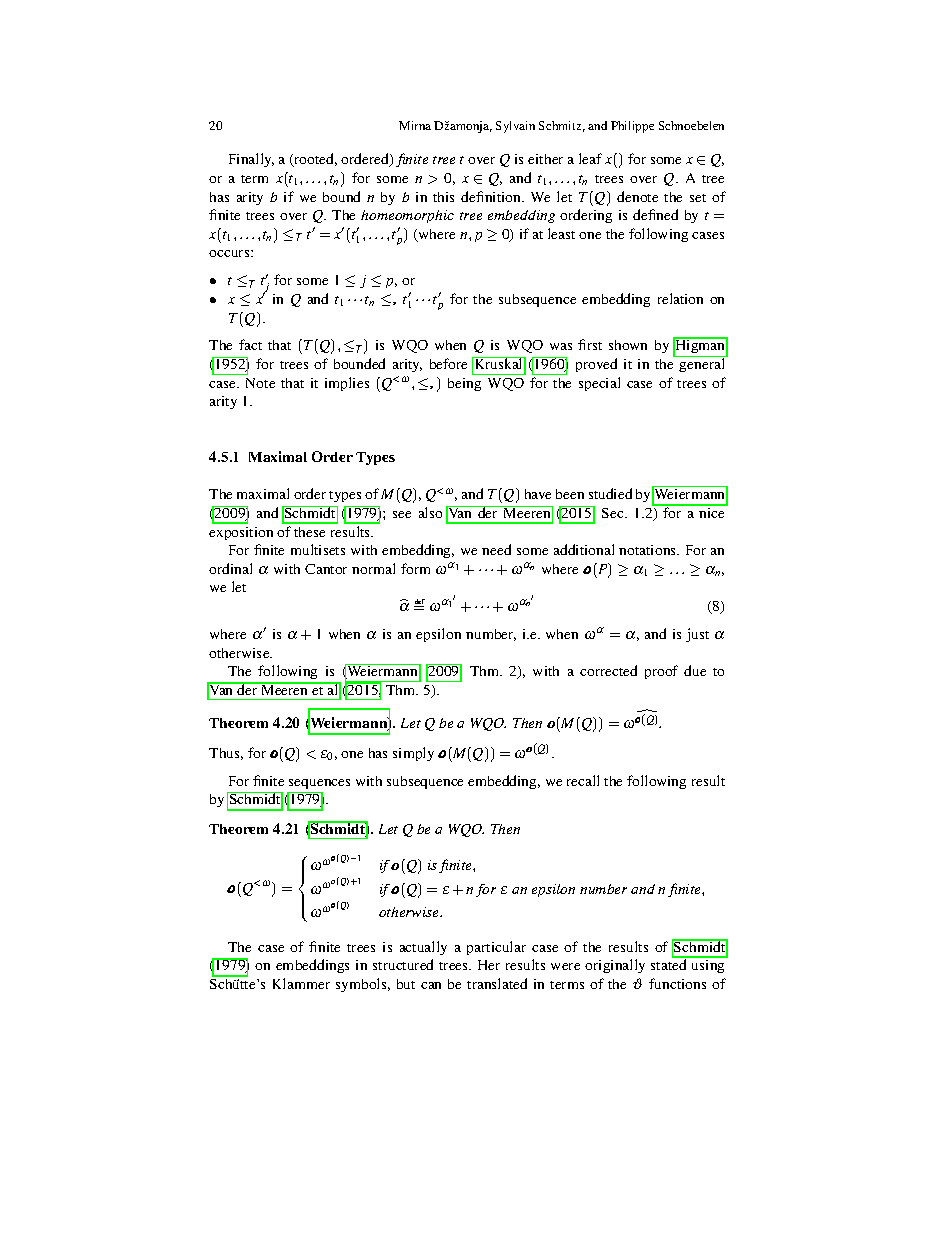 This page has height=1233, width=952. I want to click on structured, so click(403, 964).
